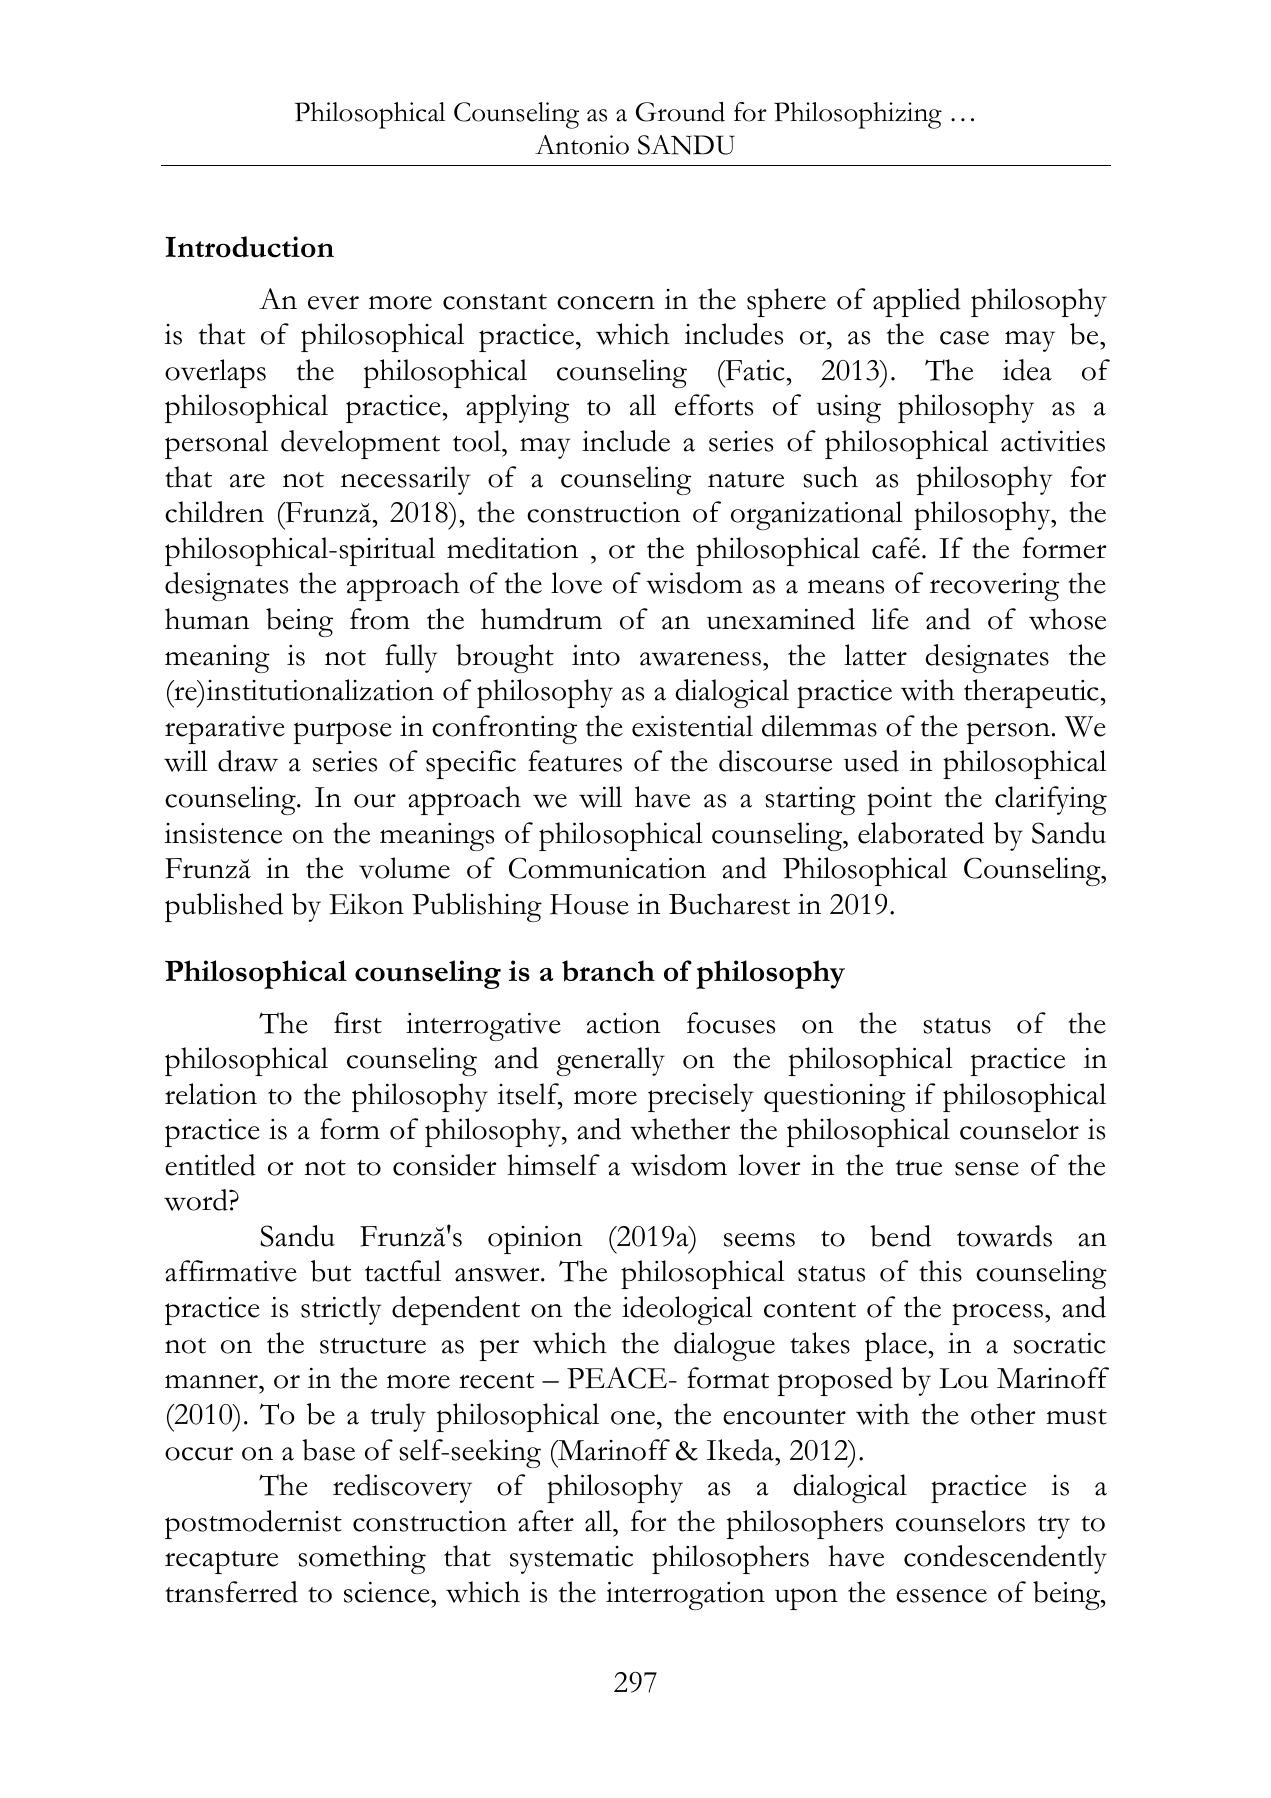 Image resolution: width=1271 pixels, height=1798 pixels. Describe the element at coordinates (858, 115) in the screenshot. I see `Philosophizing` at that location.
